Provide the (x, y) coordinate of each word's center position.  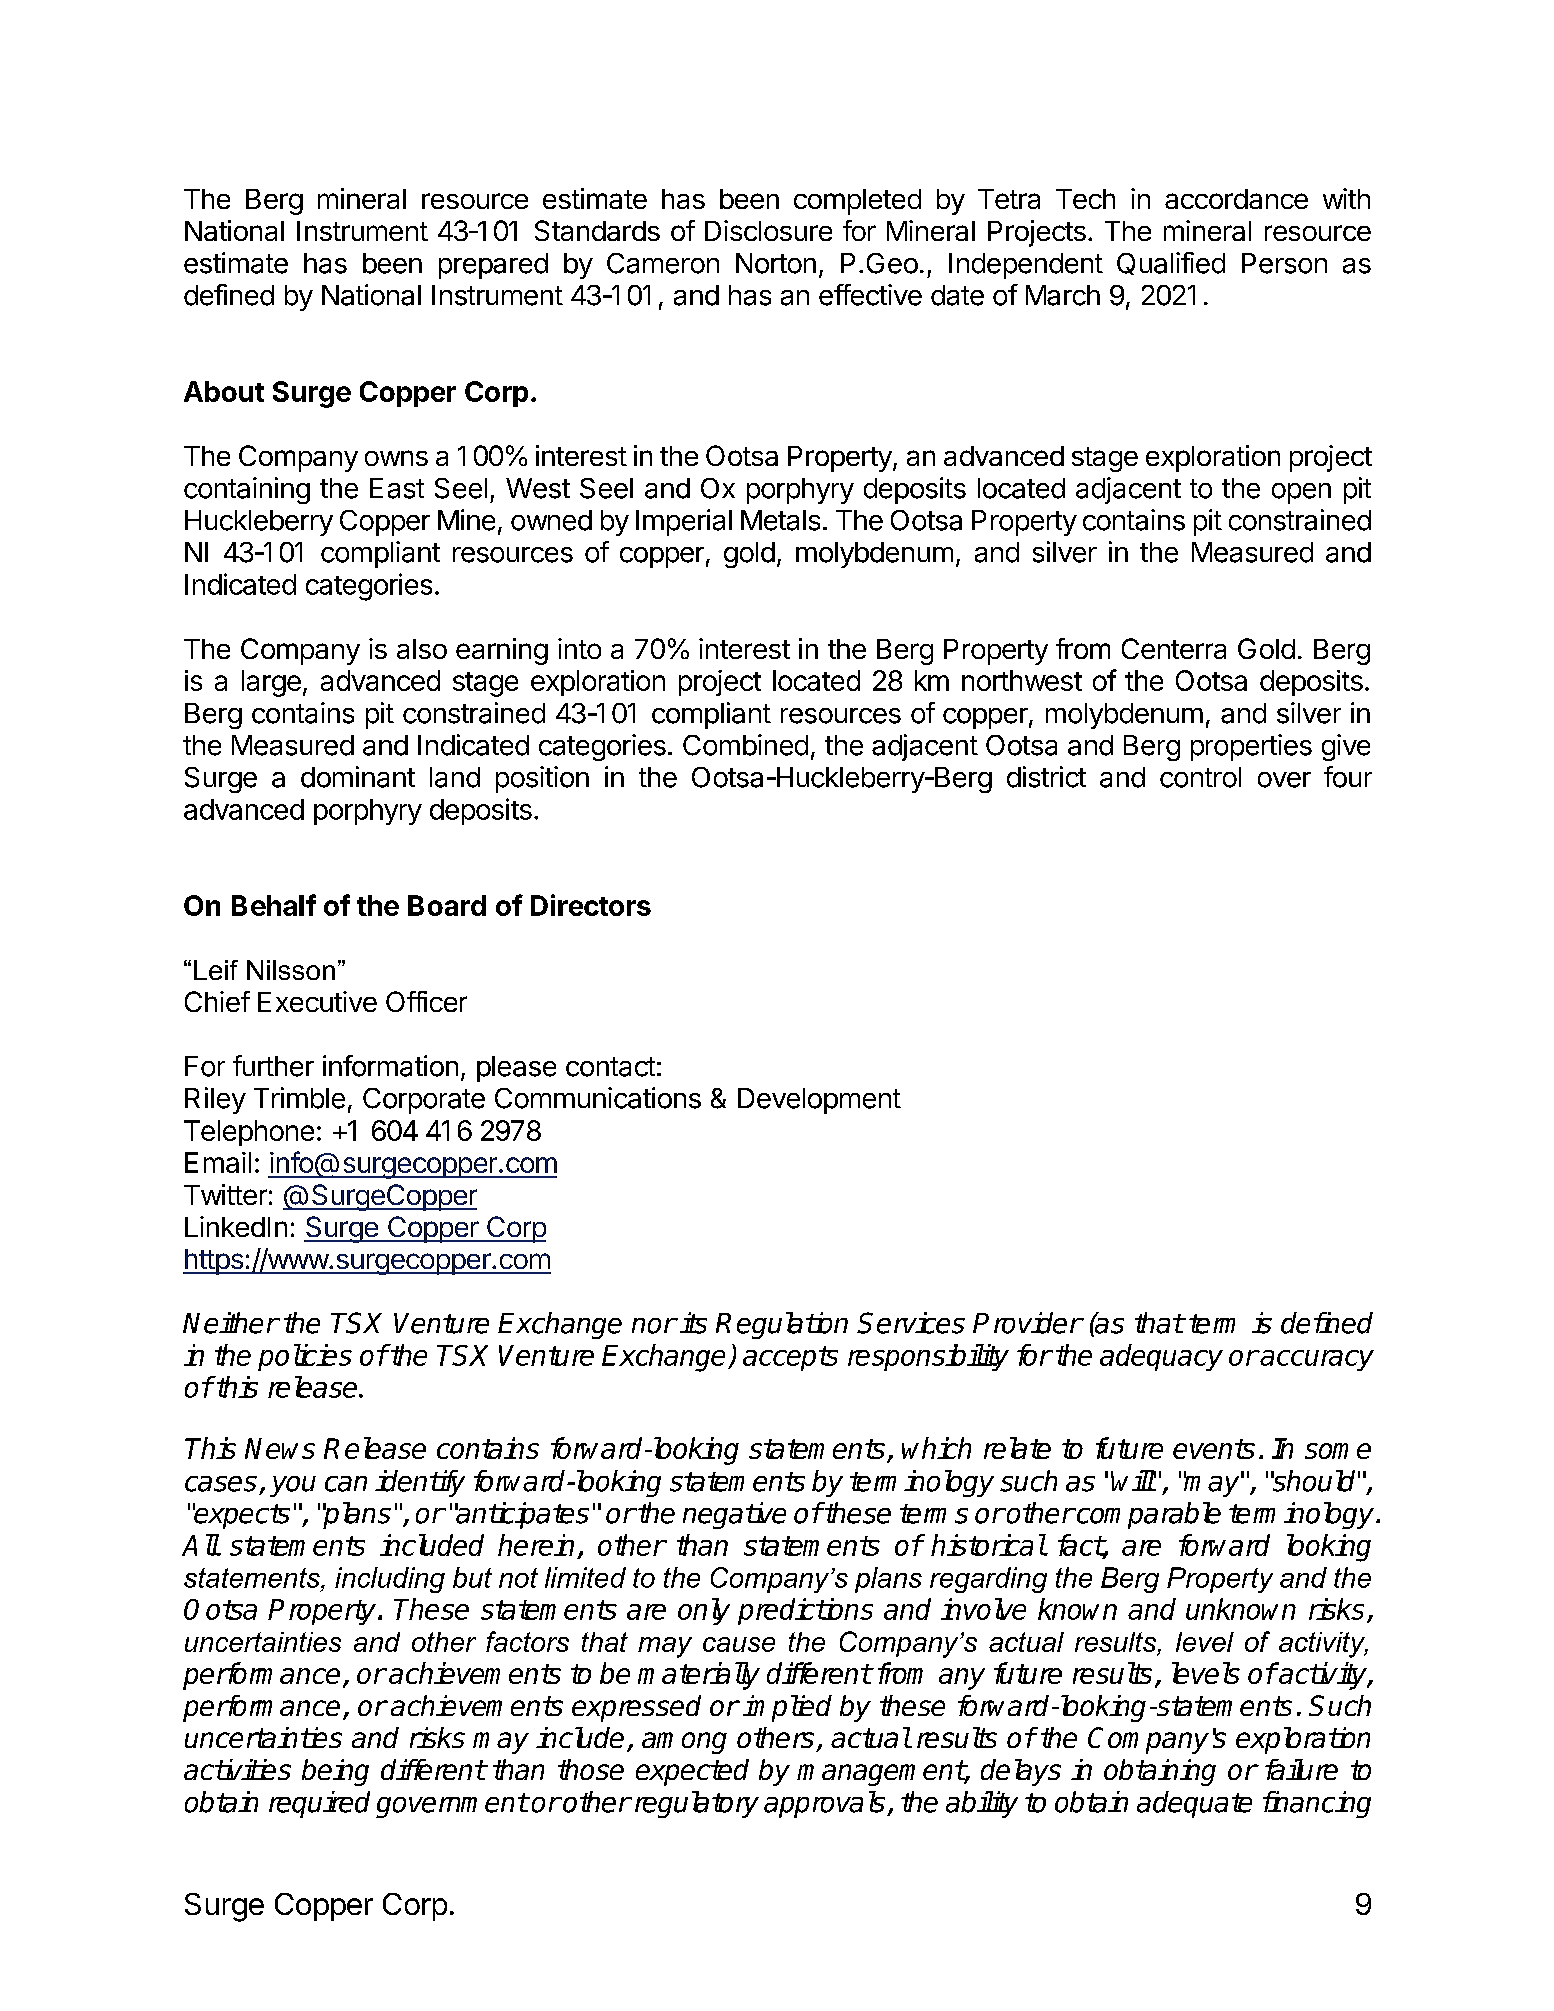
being (335, 1772)
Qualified (1171, 263)
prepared (493, 266)
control (1200, 777)
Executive (317, 1001)
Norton (776, 263)
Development (819, 1101)
